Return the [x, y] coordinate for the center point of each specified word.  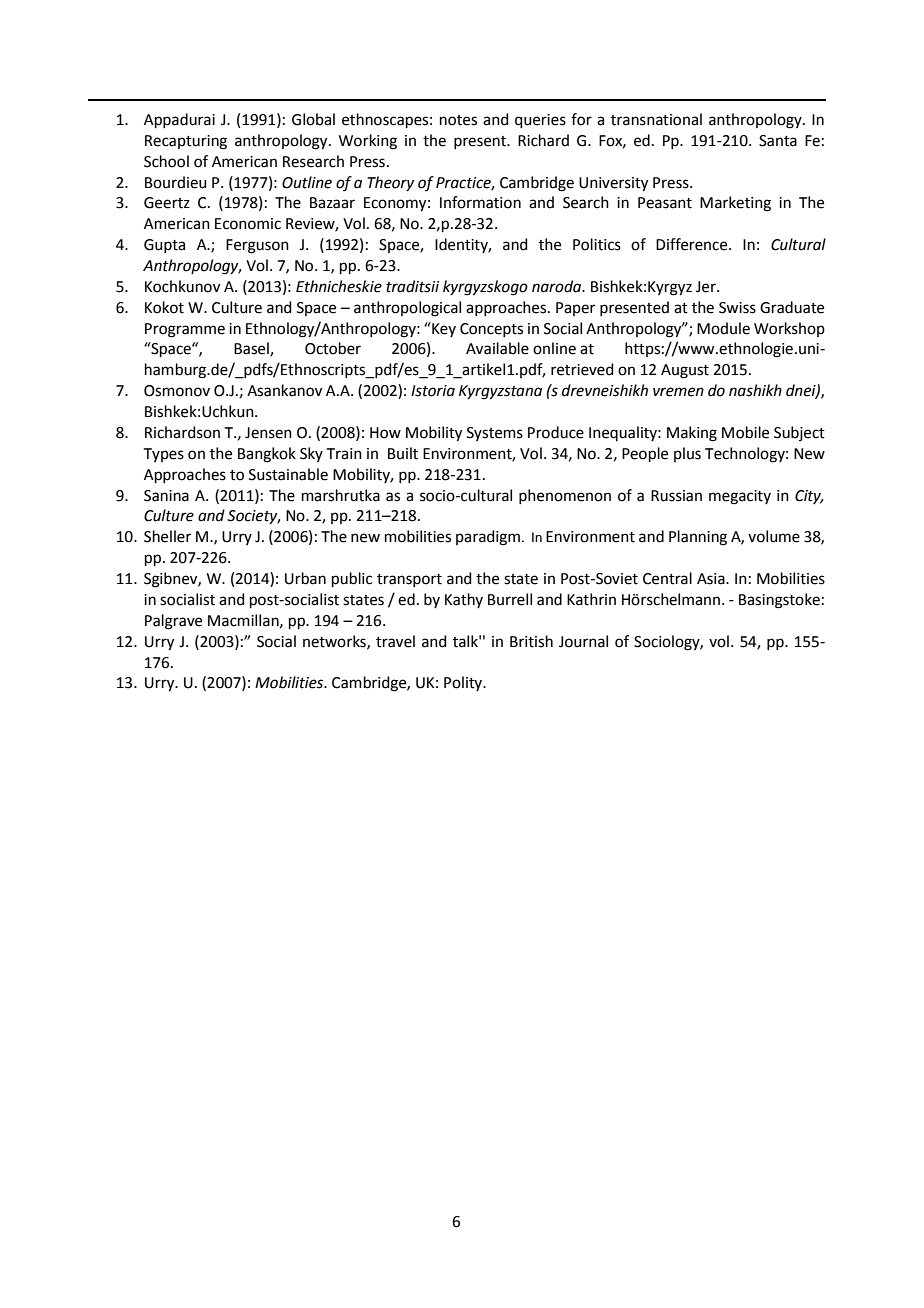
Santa [778, 141]
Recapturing [186, 142]
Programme [185, 330]
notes [458, 120]
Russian [676, 496]
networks [335, 642]
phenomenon [565, 496]
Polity [464, 683]
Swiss [737, 308]
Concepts [491, 330]
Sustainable [288, 474]
